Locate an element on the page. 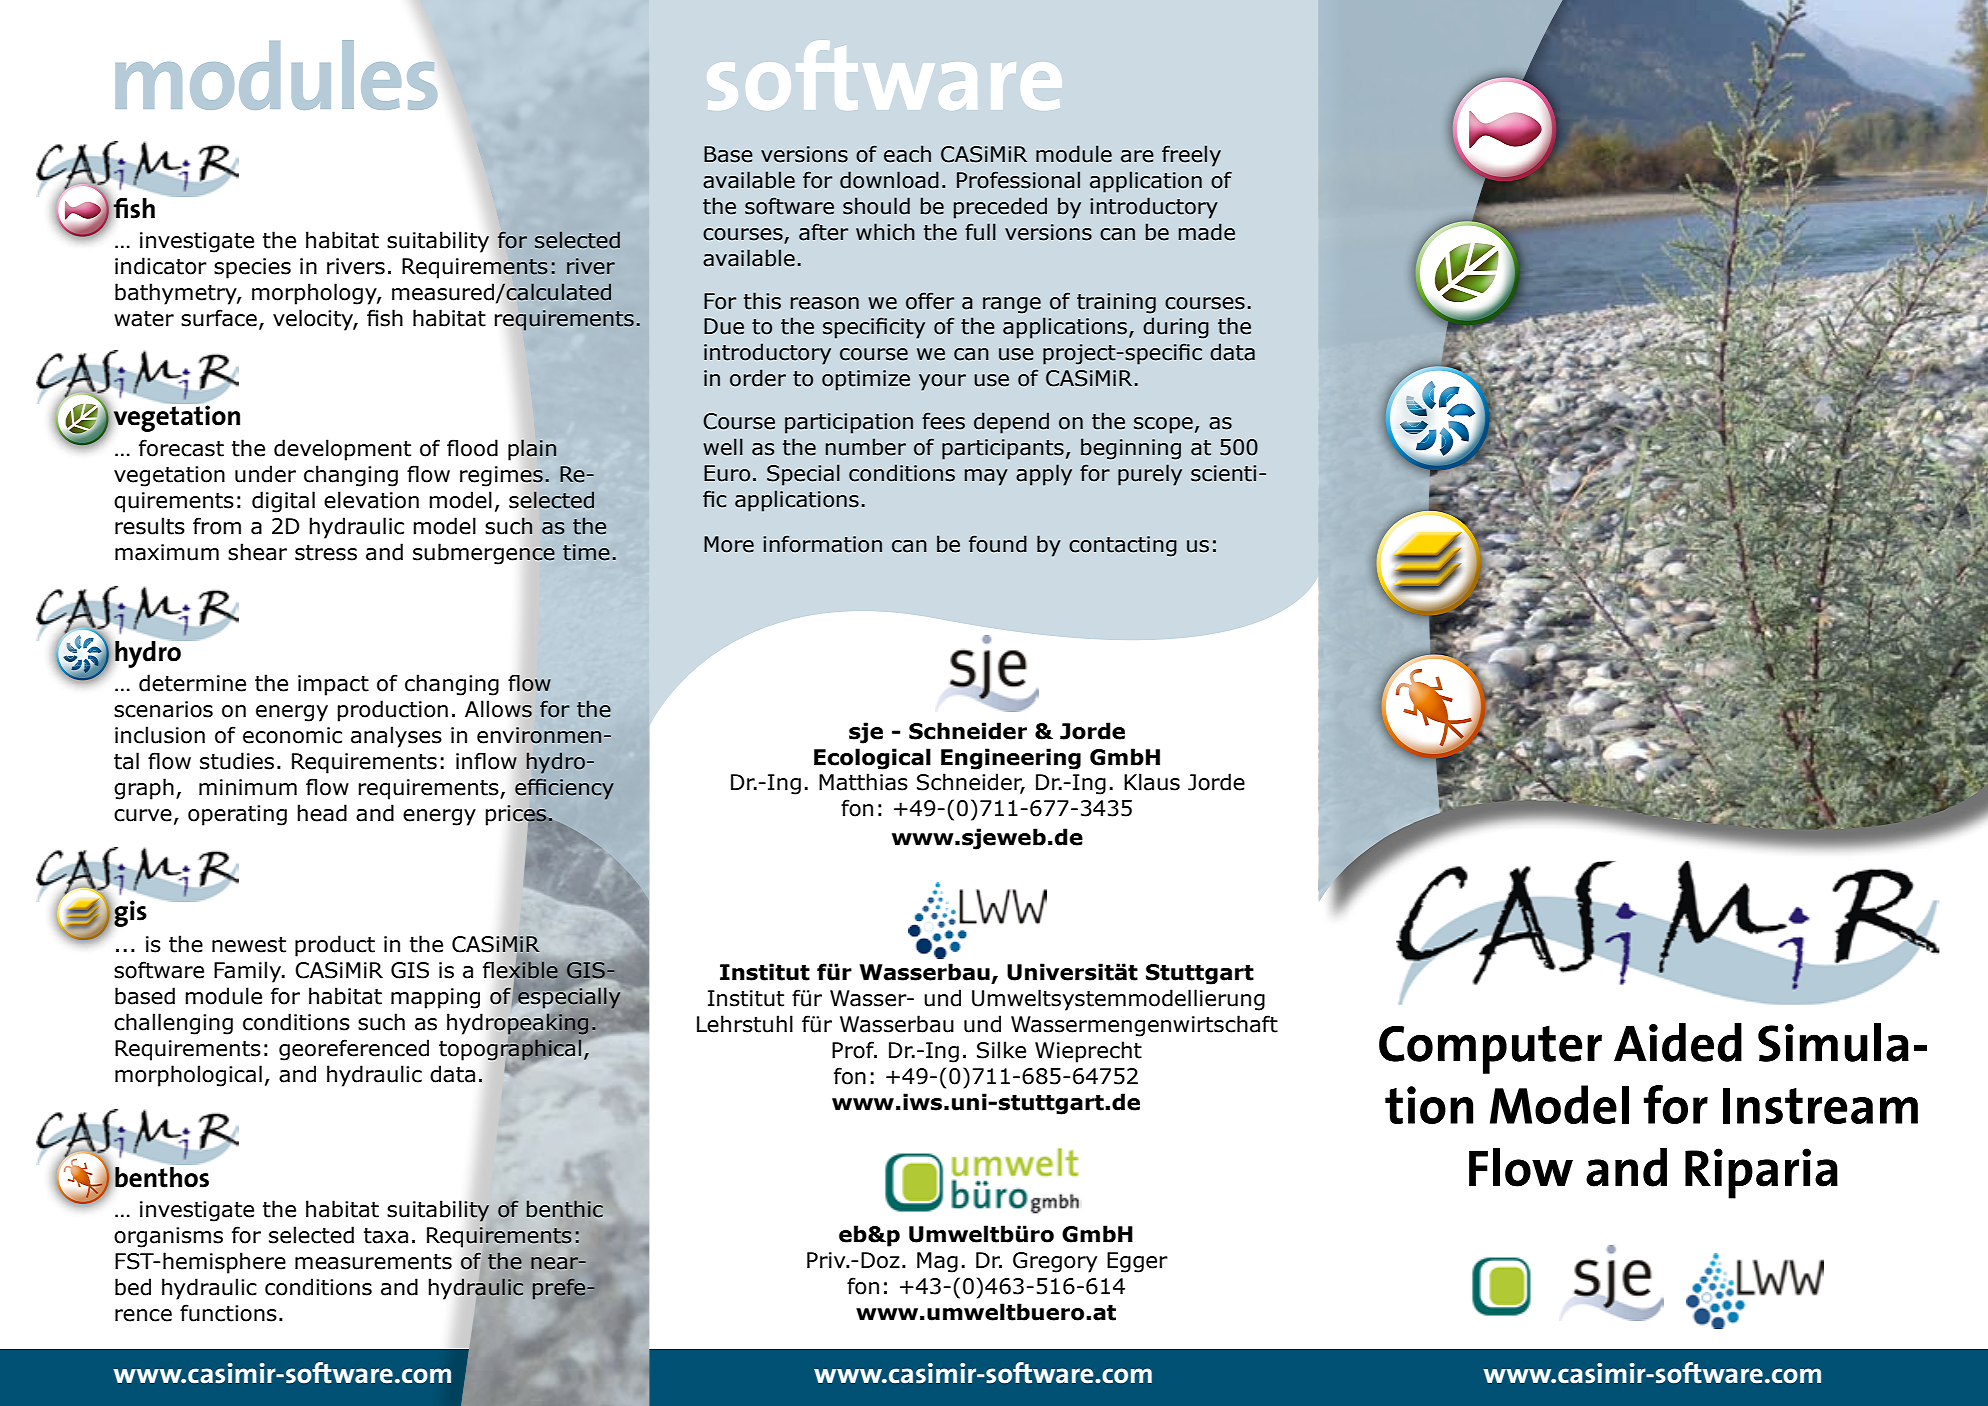  impact is located at coordinates (333, 685).
